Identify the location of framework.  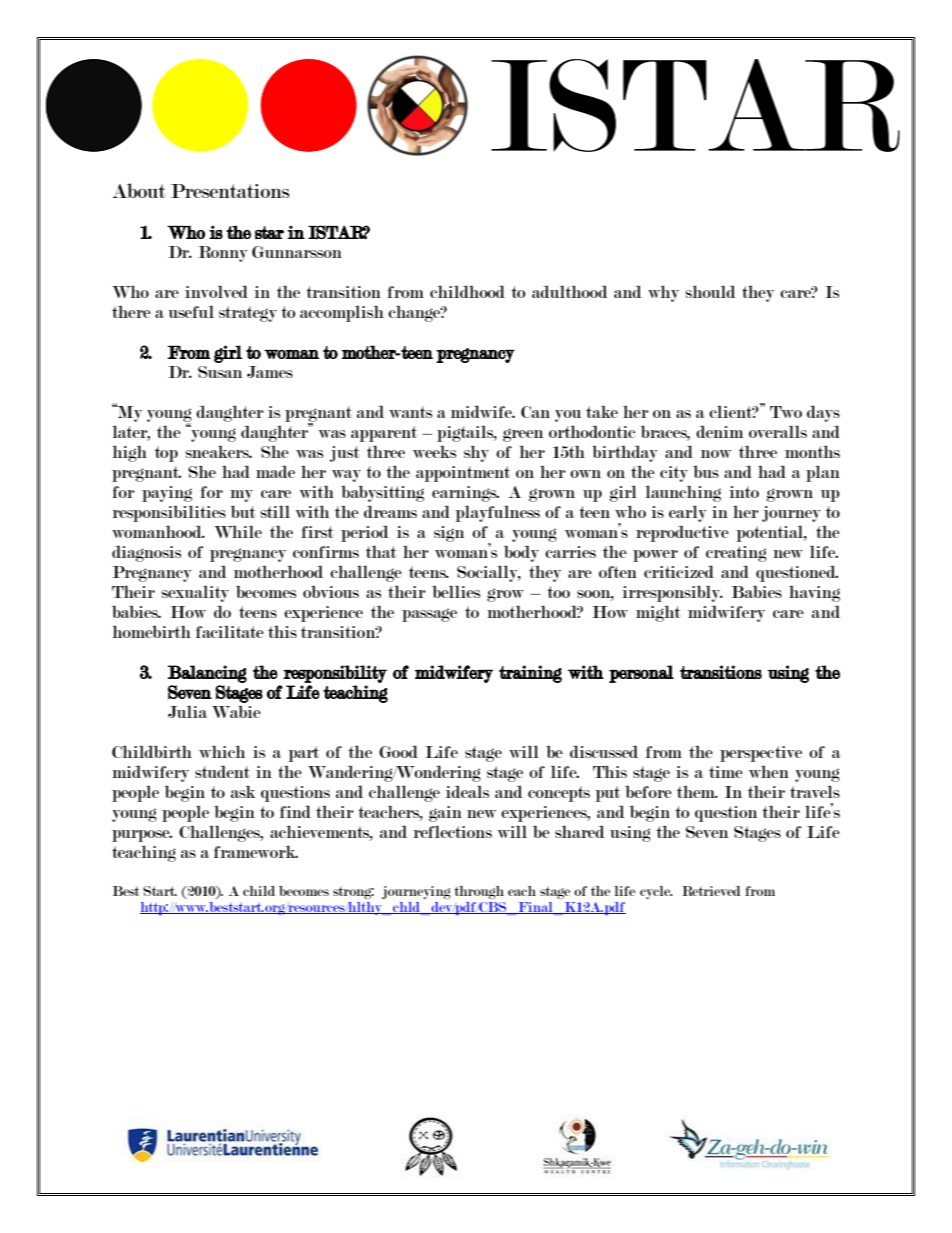
(256, 851).
